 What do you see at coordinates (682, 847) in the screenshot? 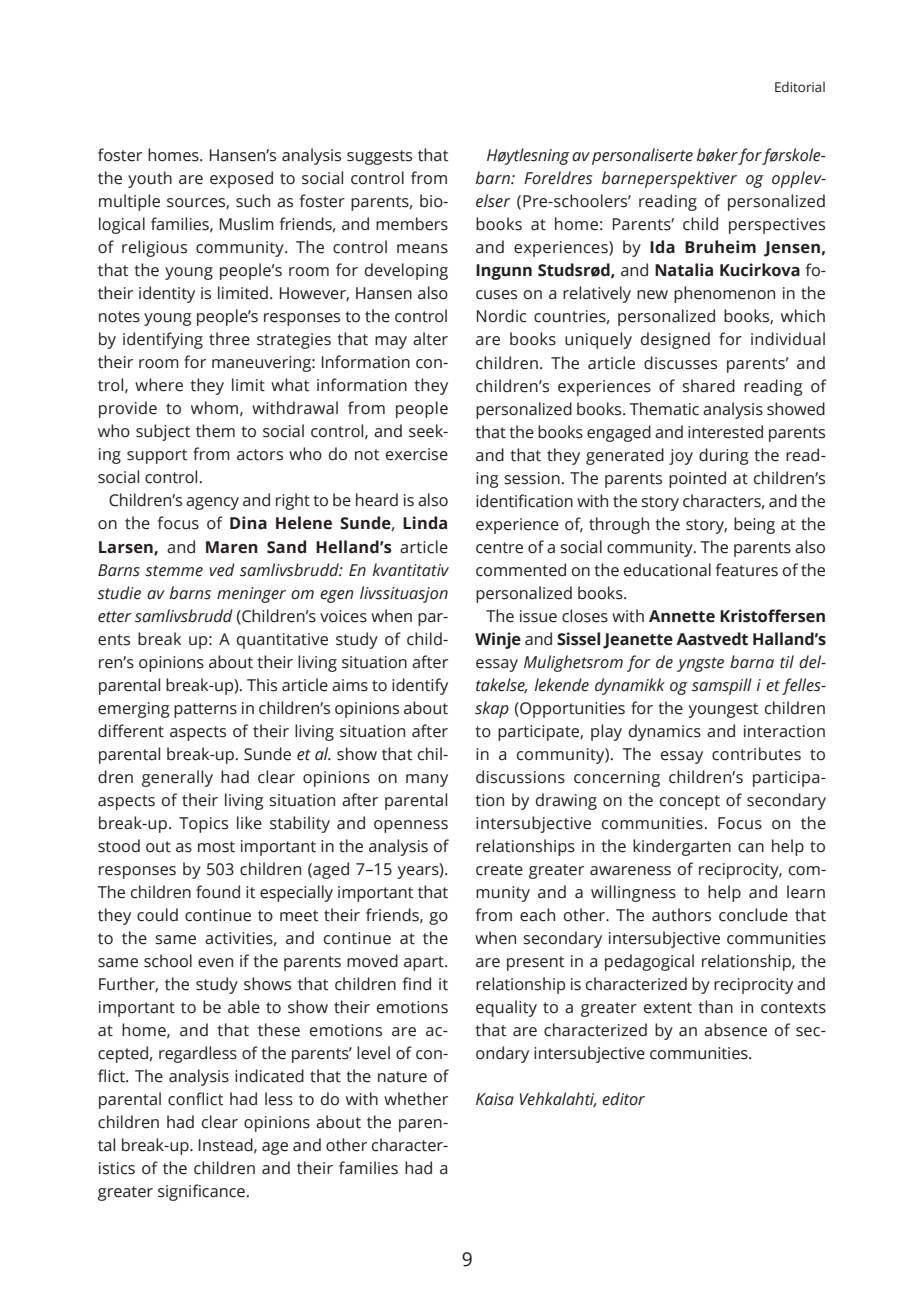
I see `kindergarten` at bounding box center [682, 847].
